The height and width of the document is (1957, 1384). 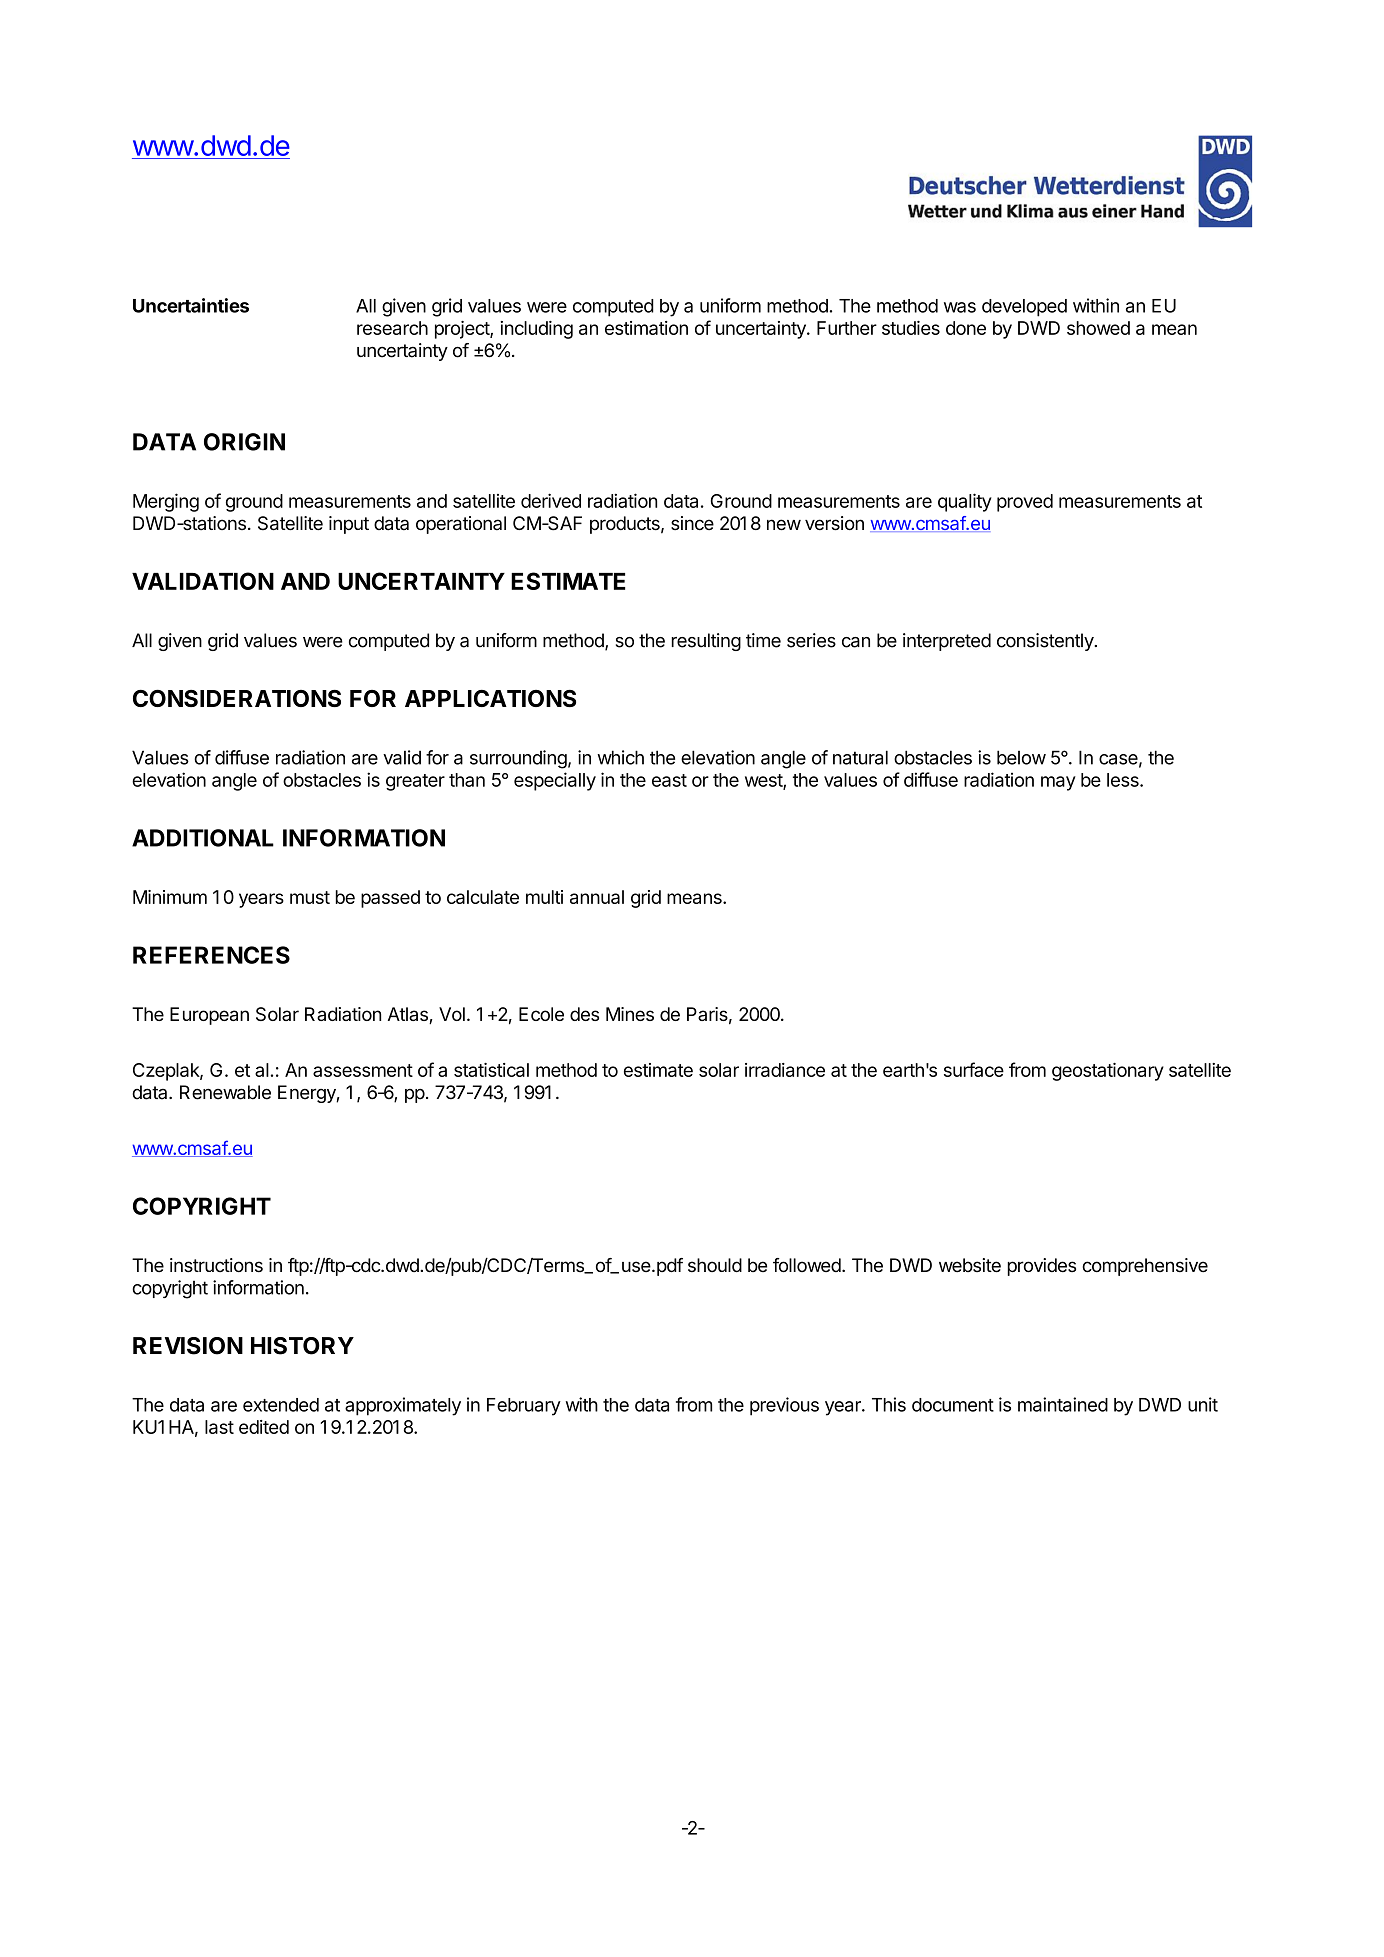 I want to click on extended, so click(x=281, y=1405).
